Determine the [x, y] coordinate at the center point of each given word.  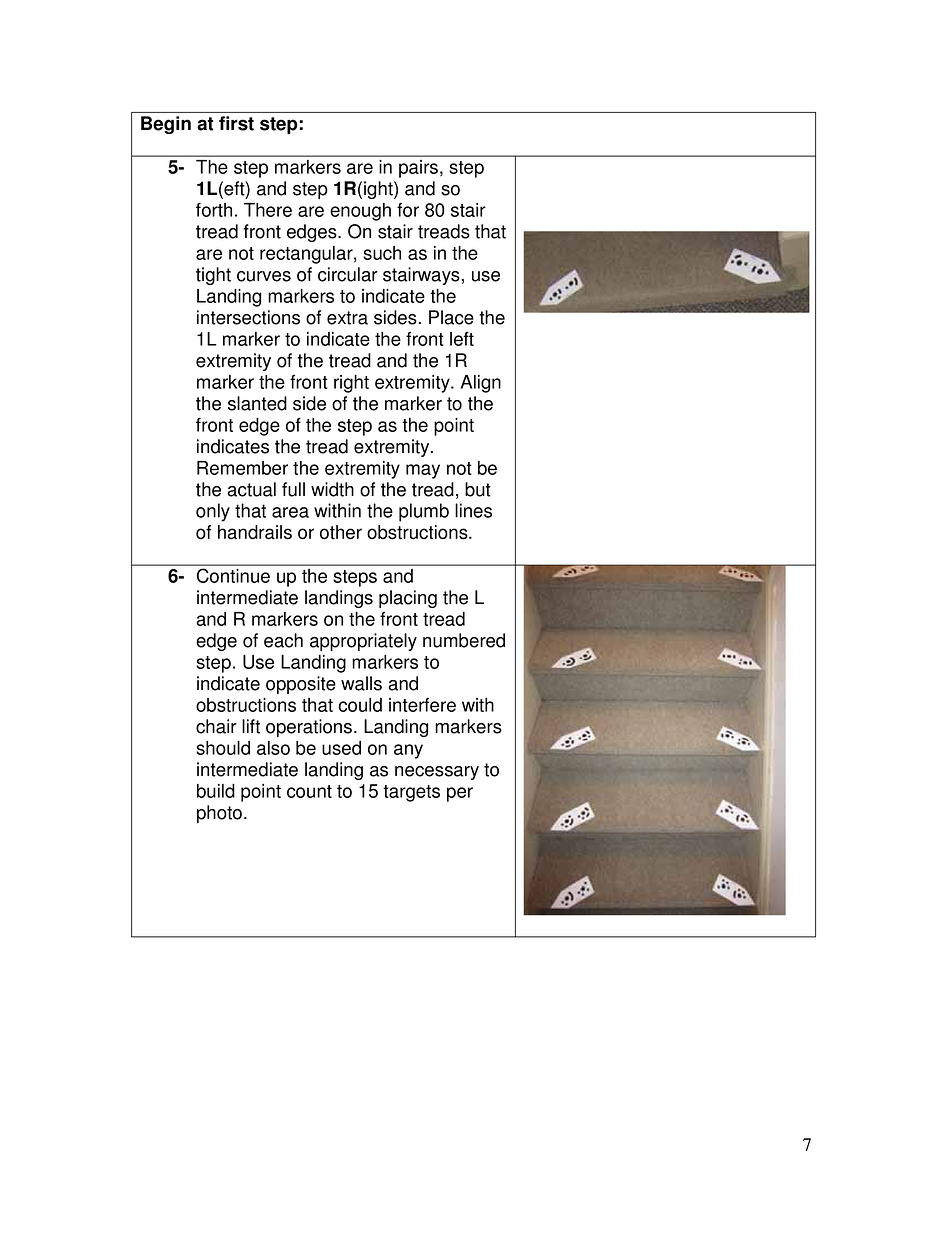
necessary [437, 773]
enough [360, 212]
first [236, 123]
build [216, 791]
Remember [242, 468]
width [332, 489]
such [382, 253]
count [309, 791]
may [423, 471]
